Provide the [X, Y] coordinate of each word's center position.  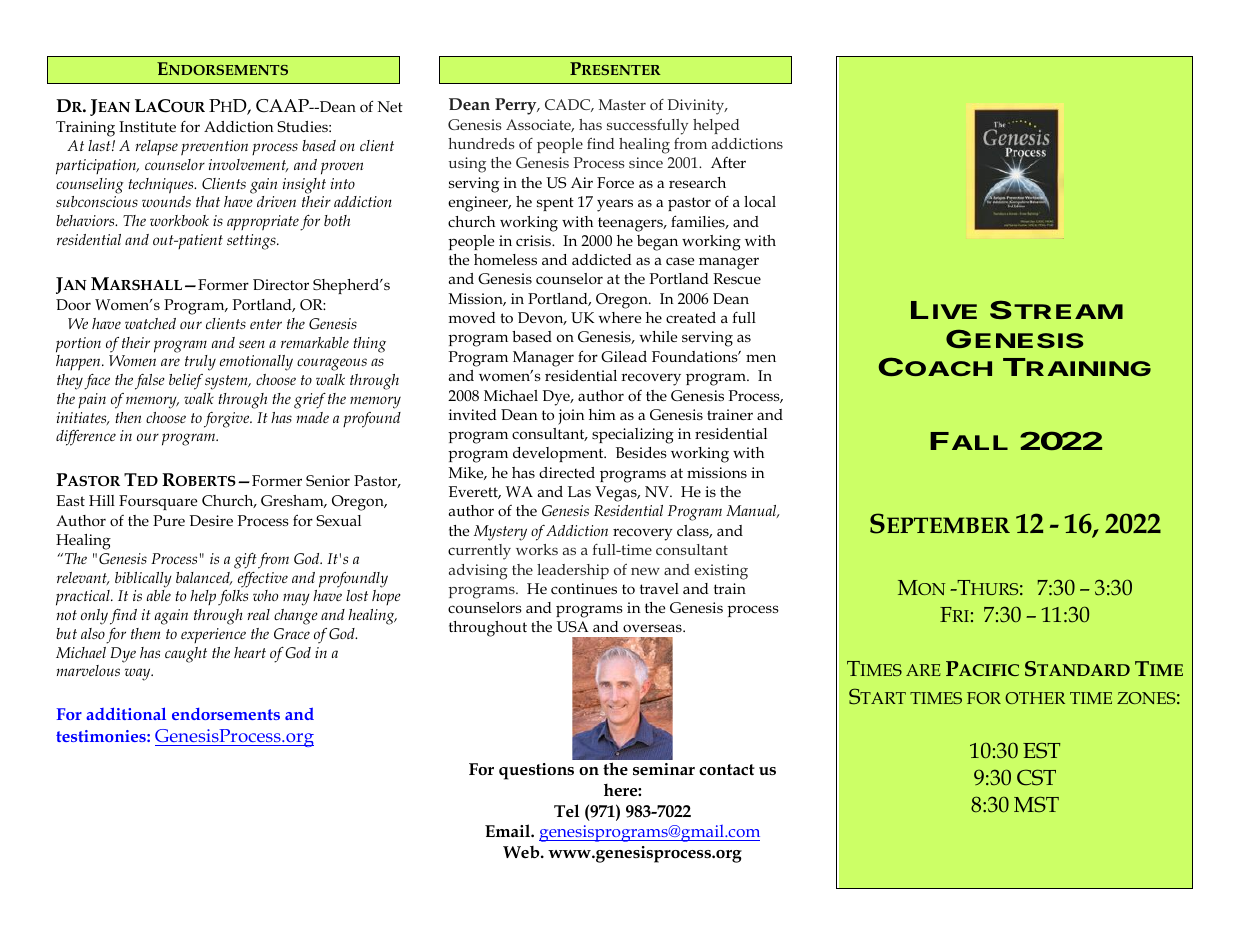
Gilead [624, 356]
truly [200, 363]
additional [126, 713]
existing [721, 572]
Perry [517, 106]
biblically [143, 580]
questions [536, 771]
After [728, 162]
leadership [573, 571]
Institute [147, 126]
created [691, 317]
